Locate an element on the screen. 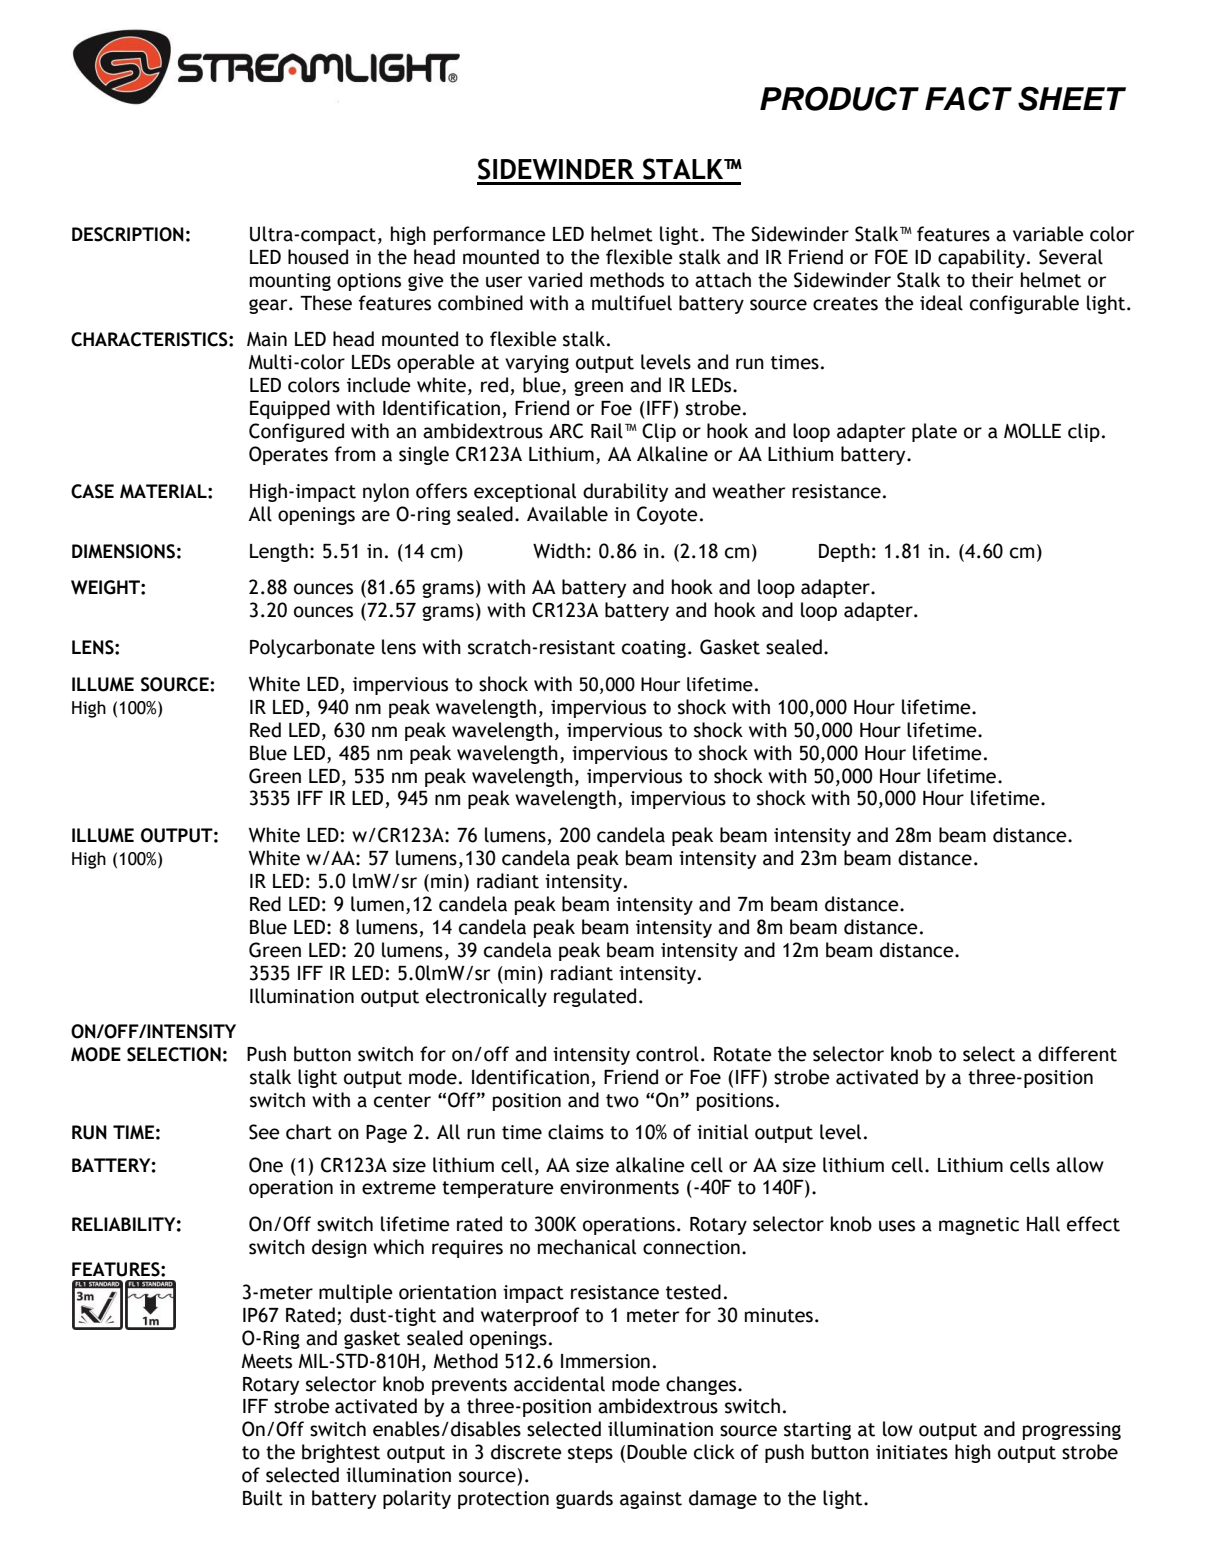 The image size is (1209, 1565). Built is located at coordinates (263, 1498).
